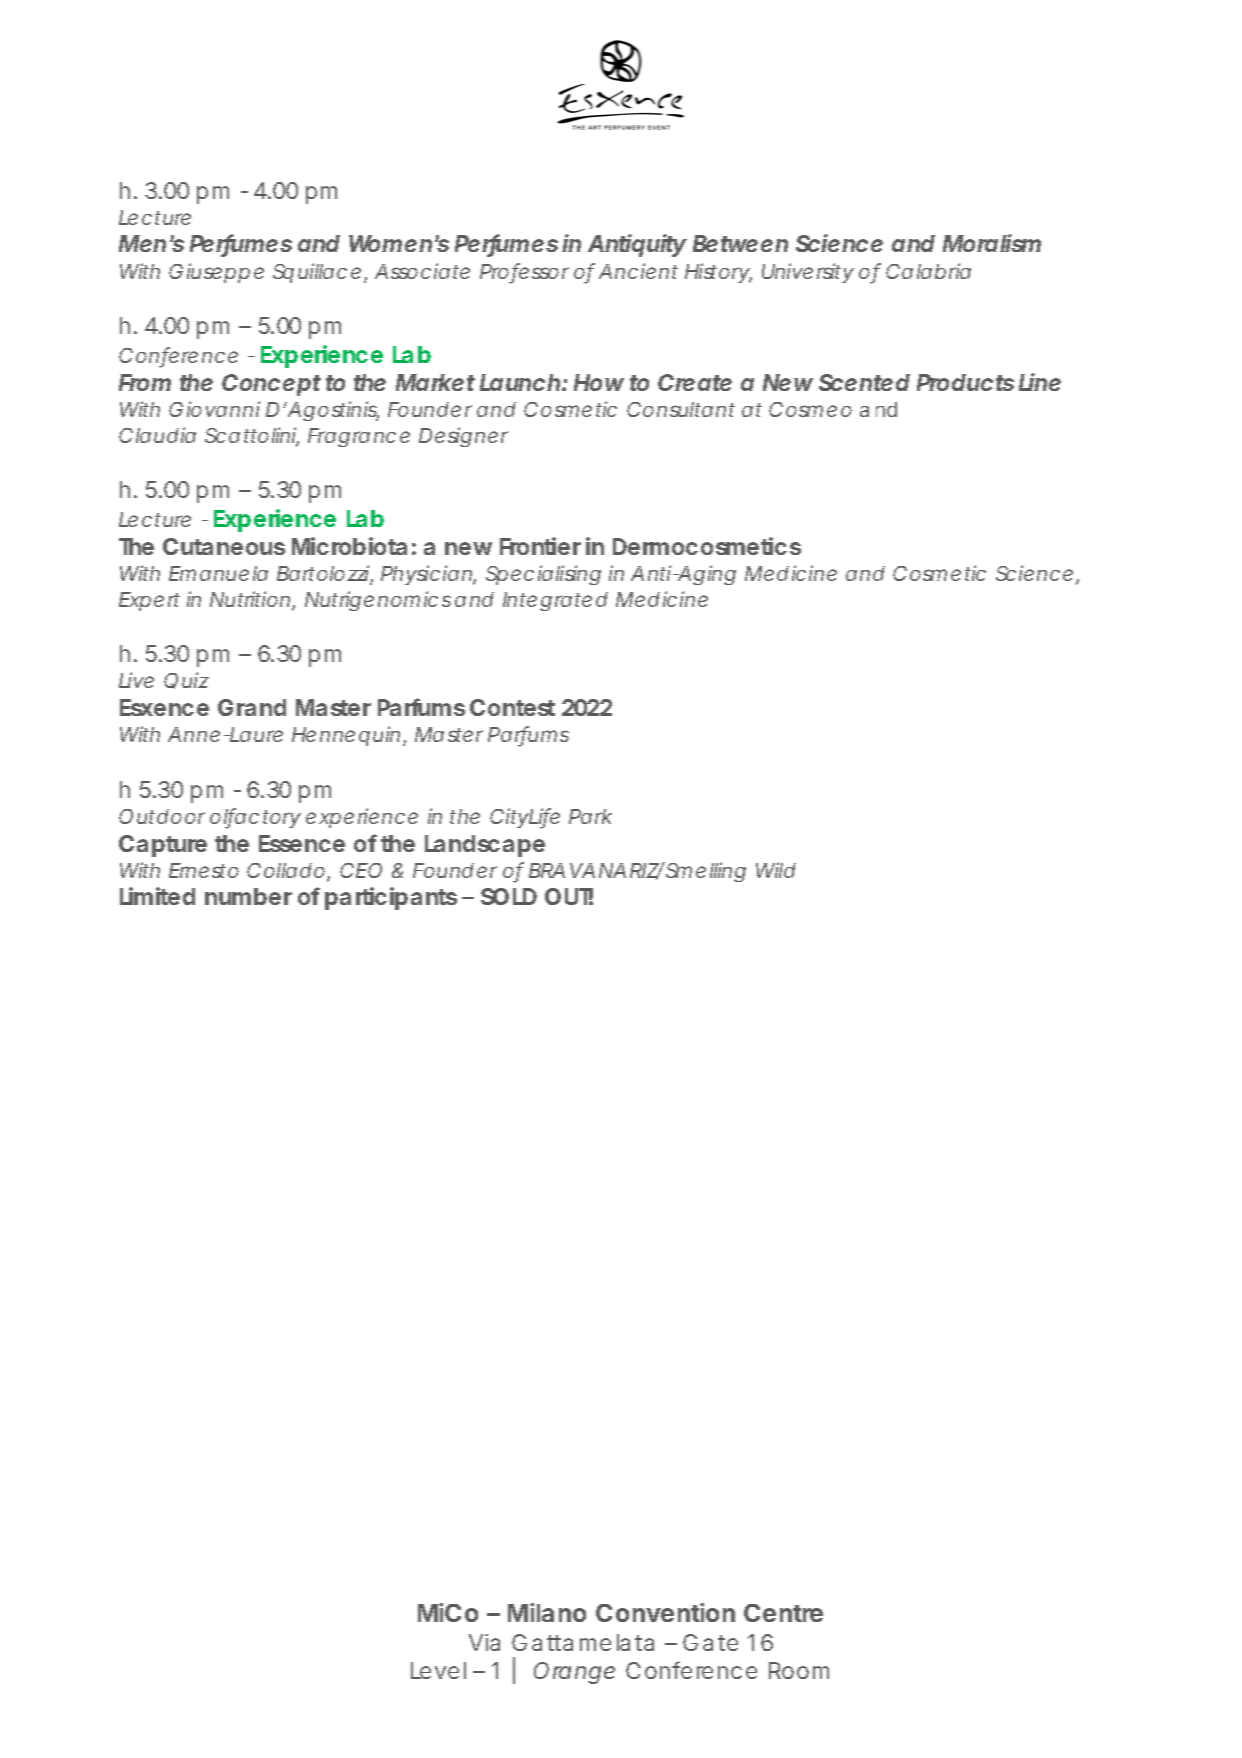 Image resolution: width=1242 pixels, height=1758 pixels. Describe the element at coordinates (216, 273) in the image. I see `Giuseppe` at that location.
